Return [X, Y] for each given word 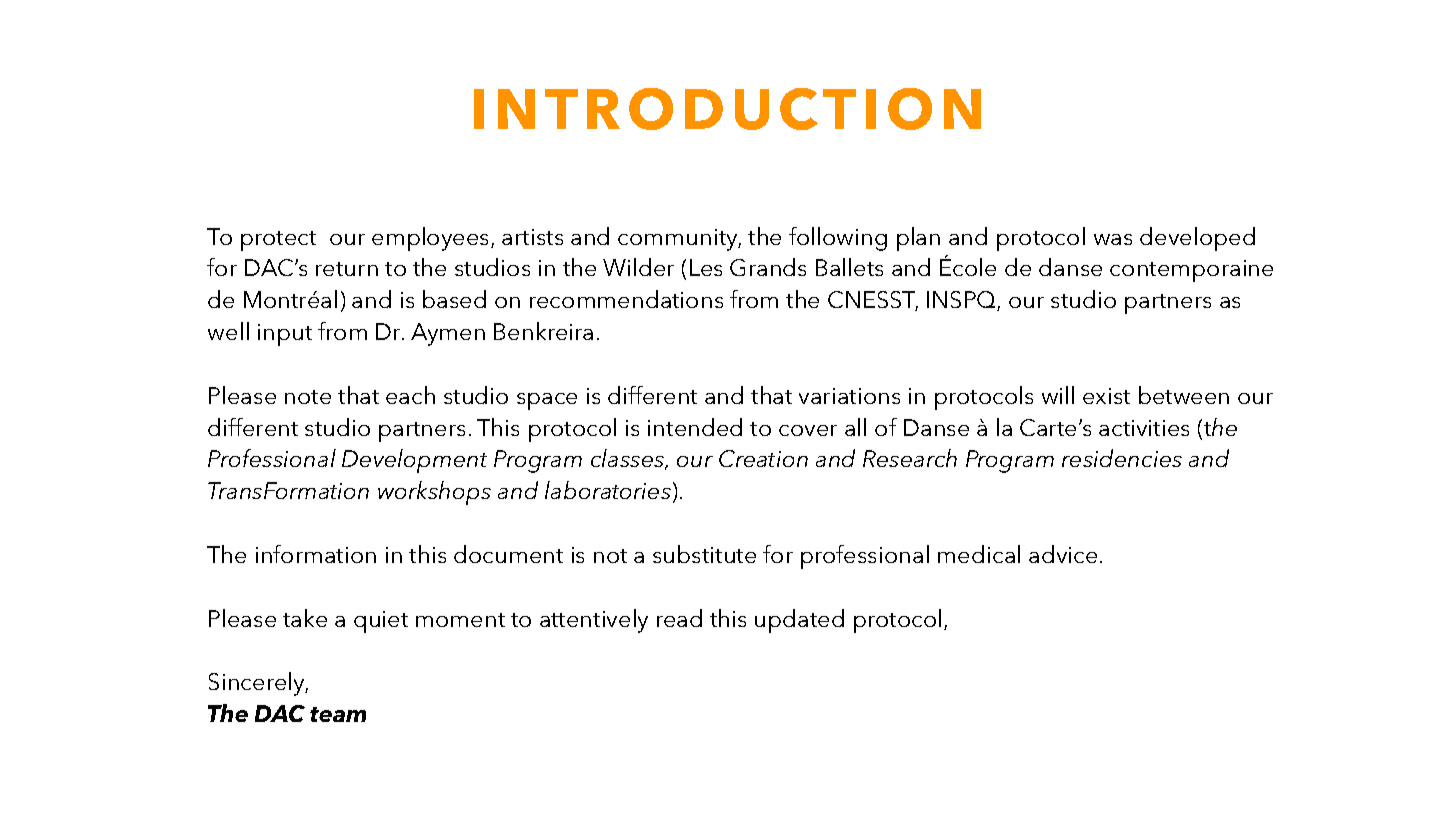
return [347, 269]
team [338, 714]
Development [414, 461]
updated [799, 621]
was [1113, 239]
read [679, 618]
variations [849, 396]
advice [1063, 554]
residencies [1122, 458]
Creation [763, 458]
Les [706, 267]
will [1058, 395]
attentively [594, 621]
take [305, 618]
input [285, 335]
